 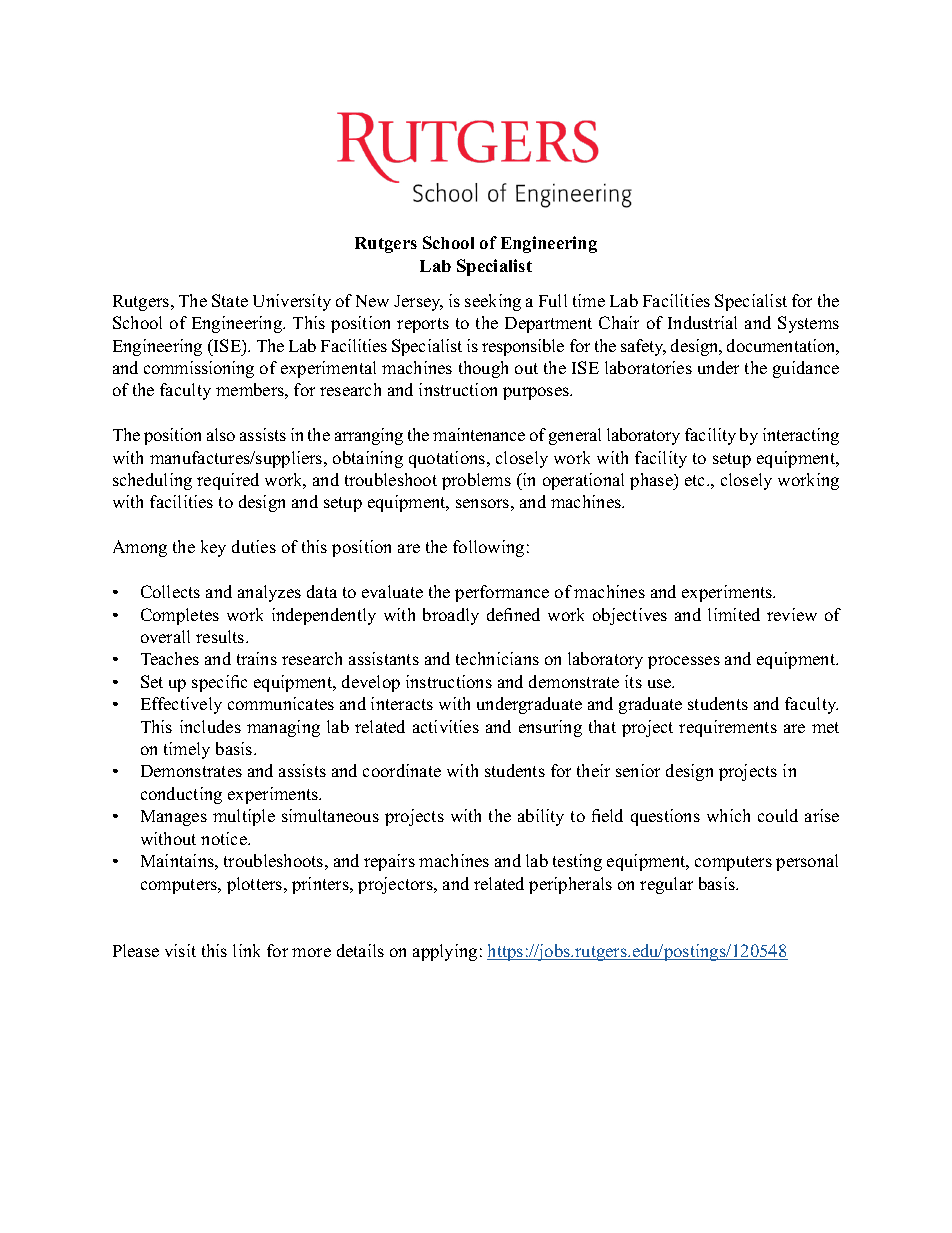 I want to click on regular, so click(x=666, y=885).
